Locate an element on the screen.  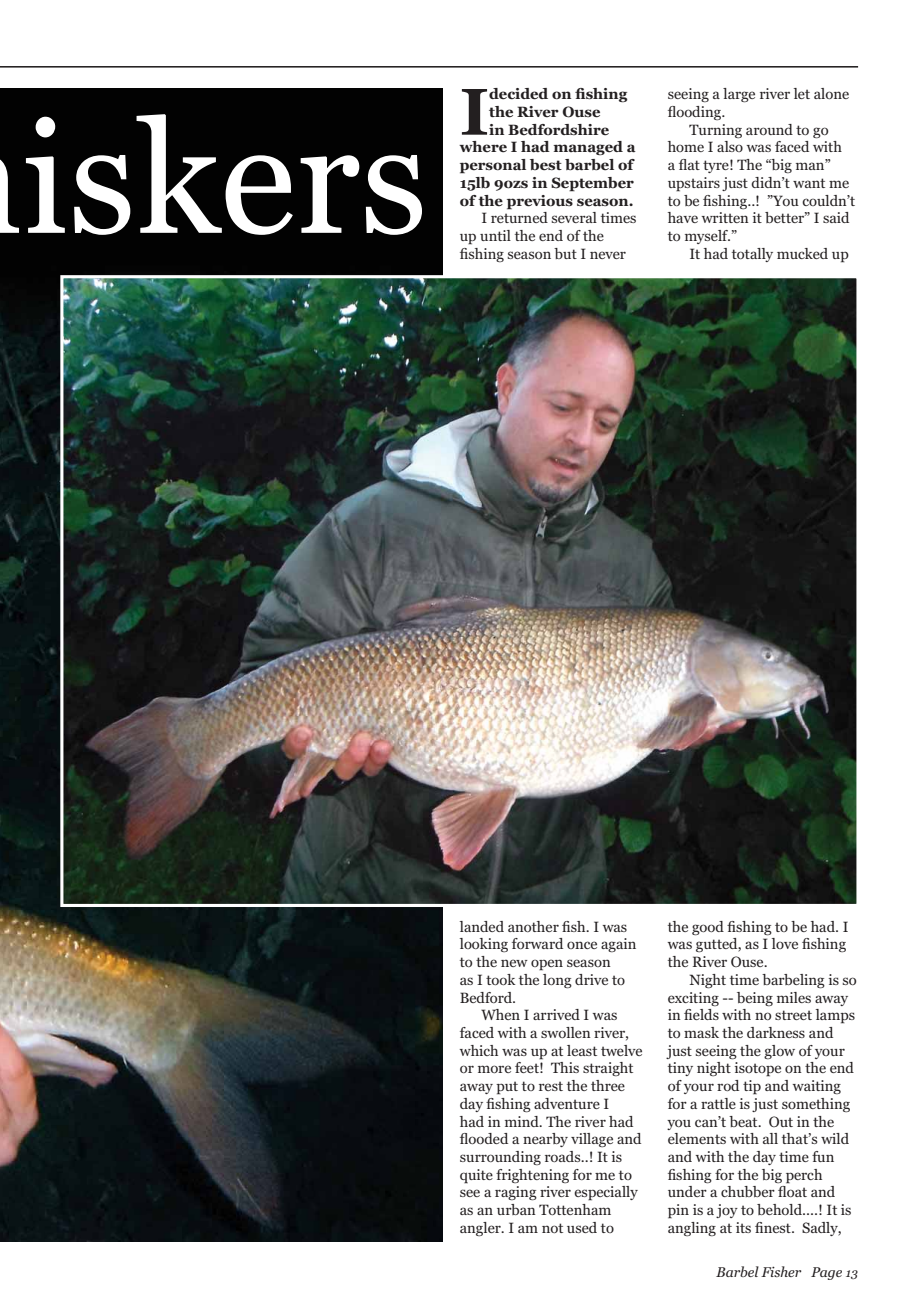
around is located at coordinates (769, 129).
